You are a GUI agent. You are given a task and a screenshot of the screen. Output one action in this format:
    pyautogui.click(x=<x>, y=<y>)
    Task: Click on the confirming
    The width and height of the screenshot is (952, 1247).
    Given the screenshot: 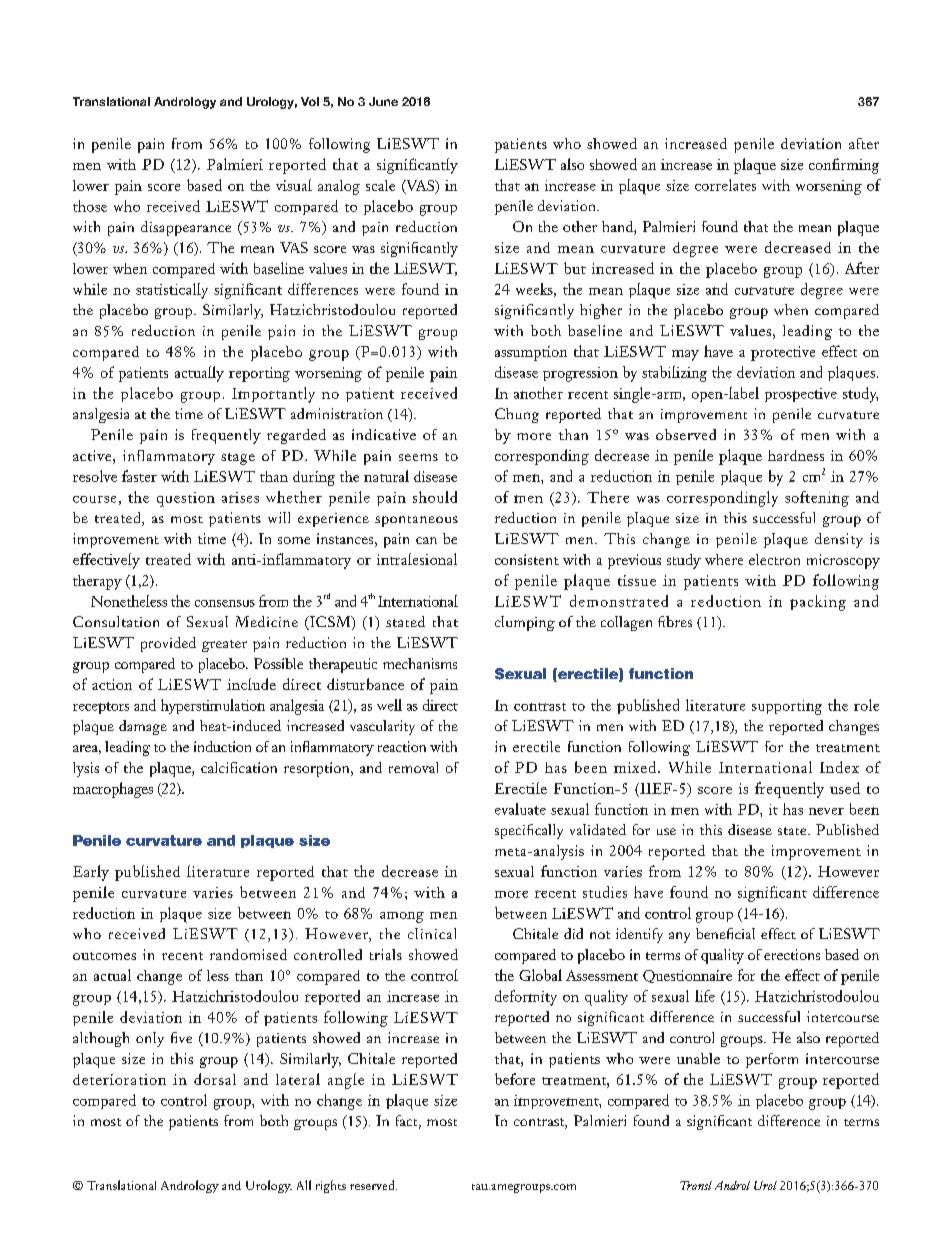 What is the action you would take?
    pyautogui.click(x=844, y=166)
